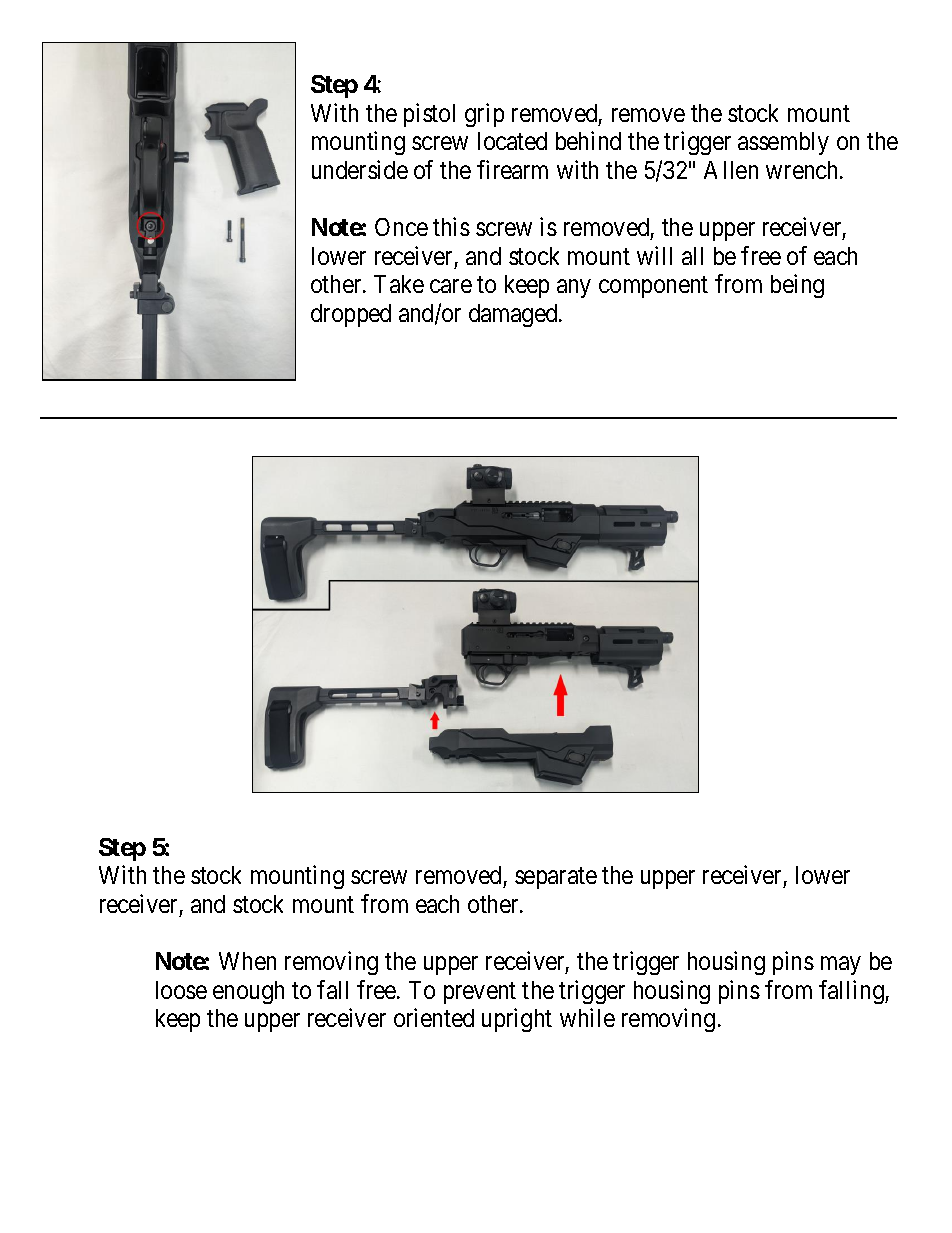 Image resolution: width=952 pixels, height=1233 pixels. Describe the element at coordinates (783, 143) in the screenshot. I see `assembly` at that location.
